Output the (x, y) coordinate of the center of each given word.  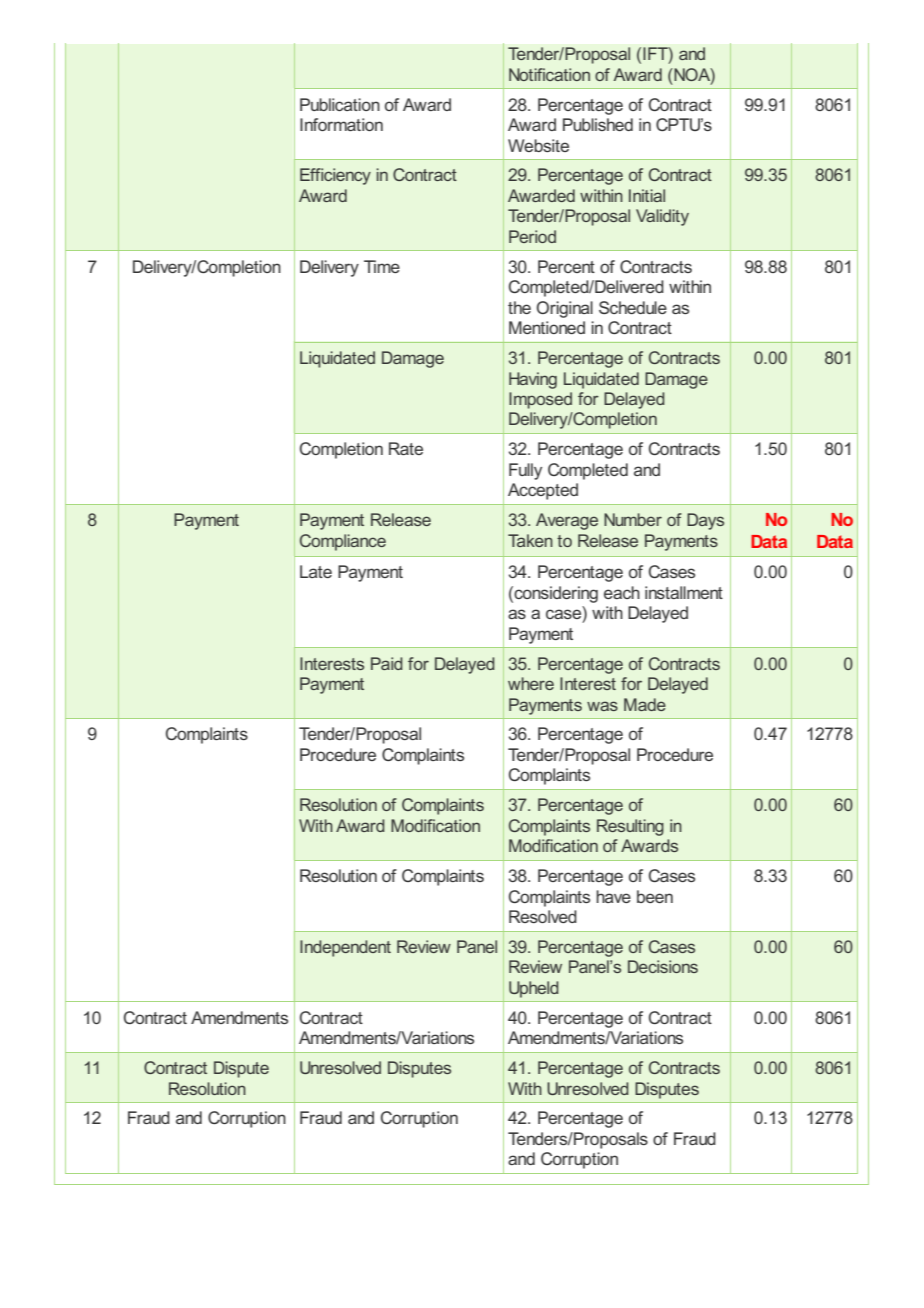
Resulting (630, 827)
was (602, 706)
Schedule (633, 307)
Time (382, 266)
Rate (406, 448)
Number (633, 519)
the (519, 307)
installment (684, 592)
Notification (549, 74)
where (531, 683)
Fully (525, 471)
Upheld (534, 989)
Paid (387, 663)
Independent (345, 948)
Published (598, 124)
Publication (340, 104)
